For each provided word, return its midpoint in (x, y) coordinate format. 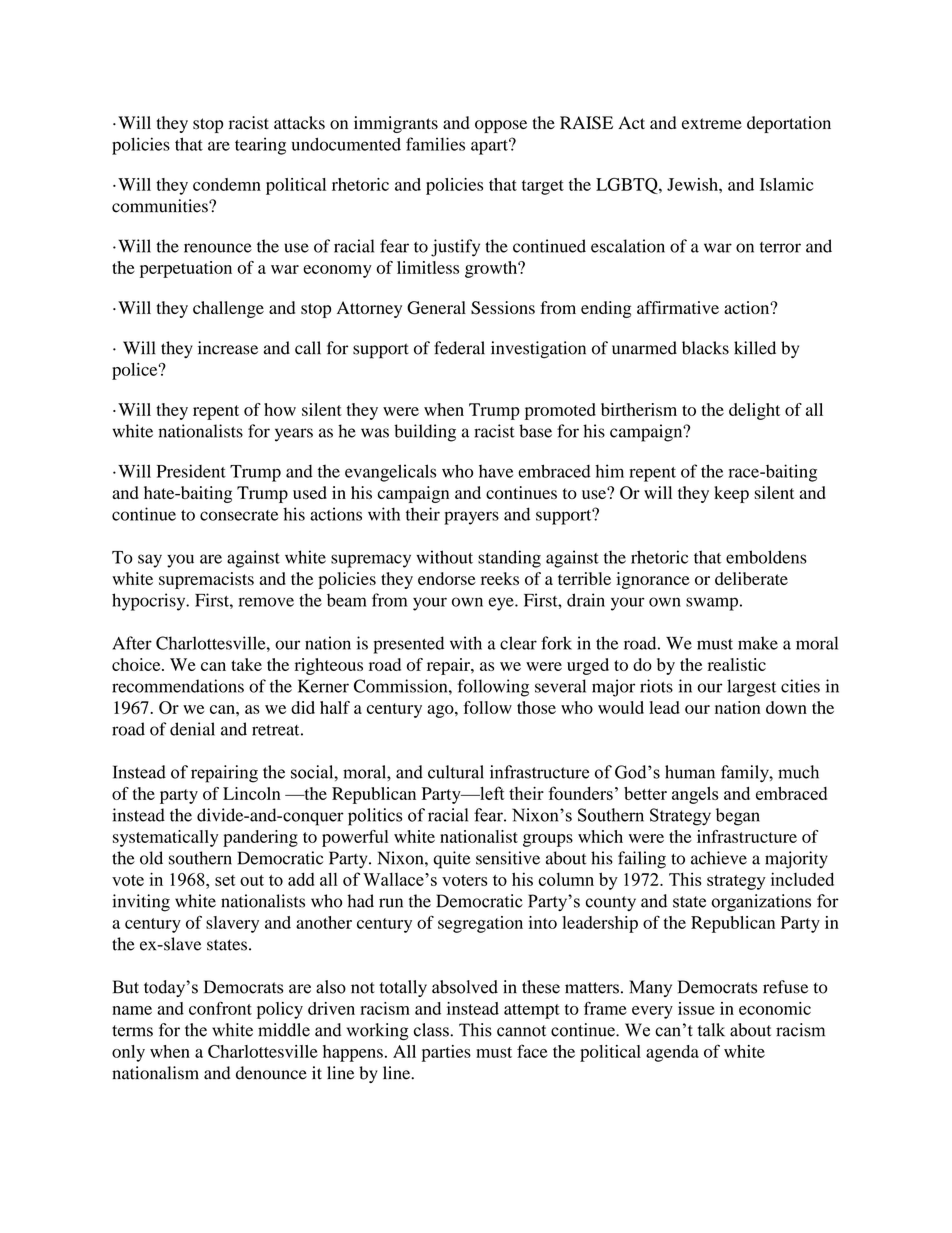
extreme (712, 123)
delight (754, 411)
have (496, 471)
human (690, 772)
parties (446, 1053)
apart (490, 147)
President (191, 471)
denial (192, 729)
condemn (227, 184)
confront (220, 1008)
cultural (456, 772)
